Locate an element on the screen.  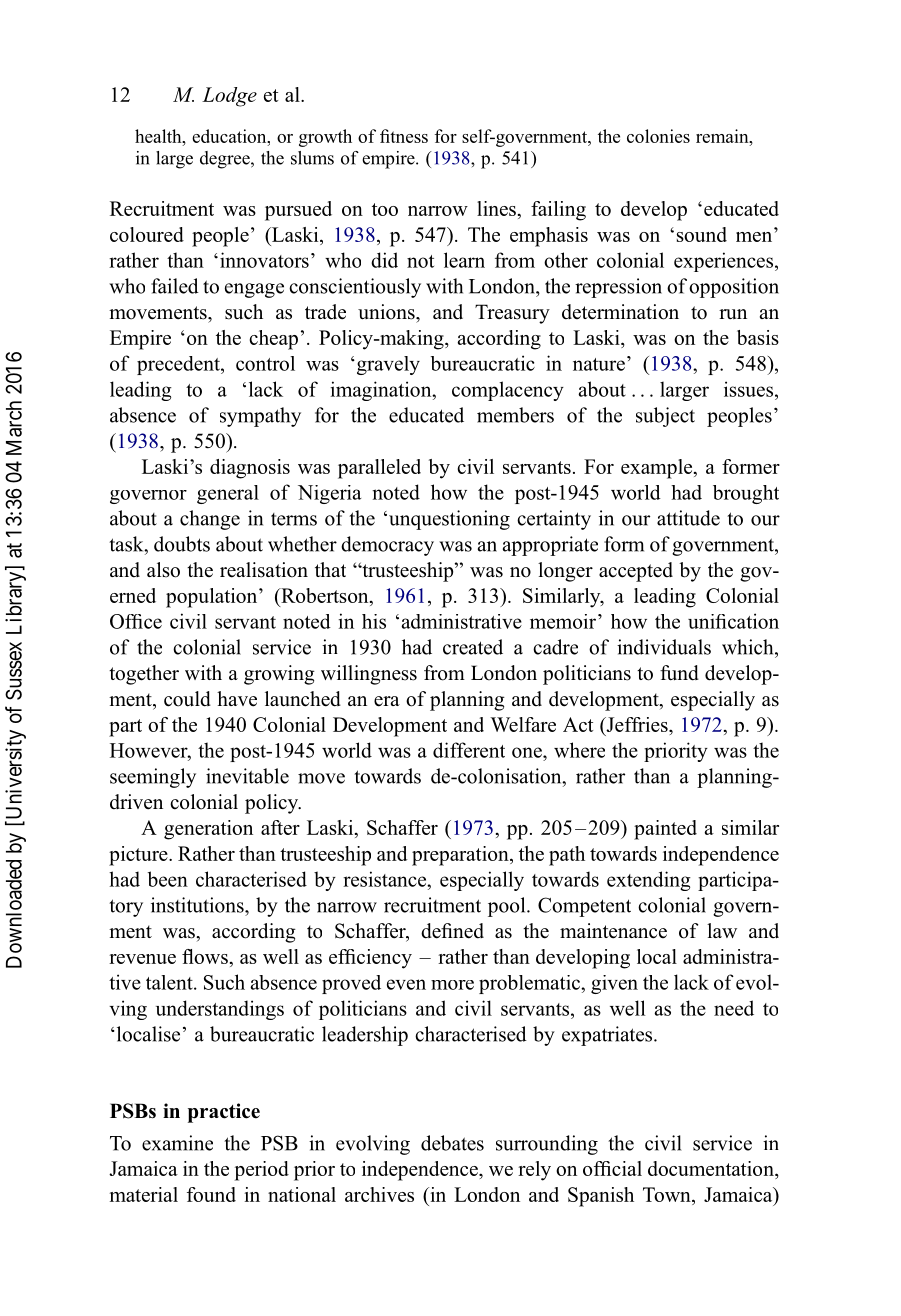
debates is located at coordinates (452, 1143).
